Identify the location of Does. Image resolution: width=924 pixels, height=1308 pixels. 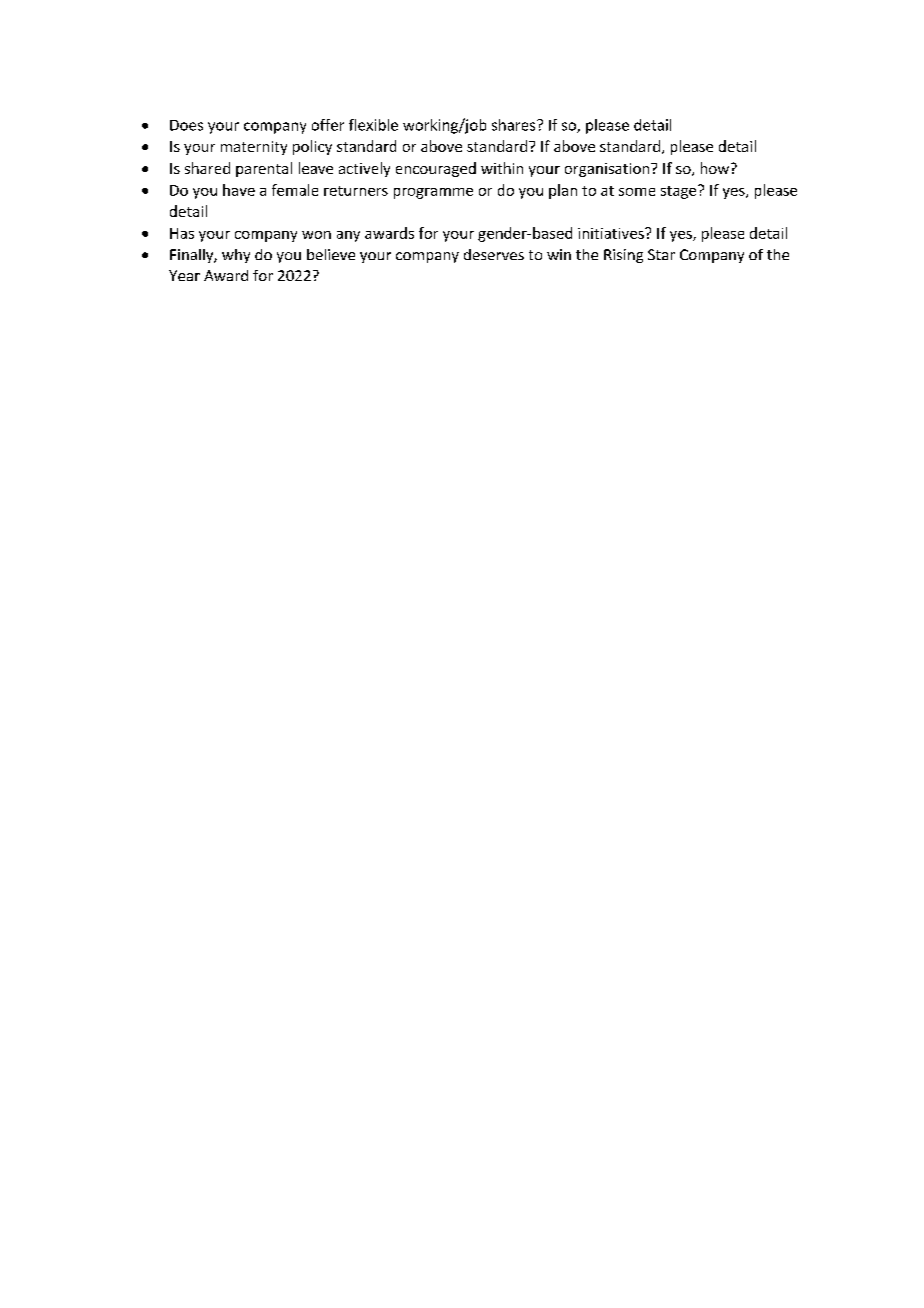
(186, 125).
